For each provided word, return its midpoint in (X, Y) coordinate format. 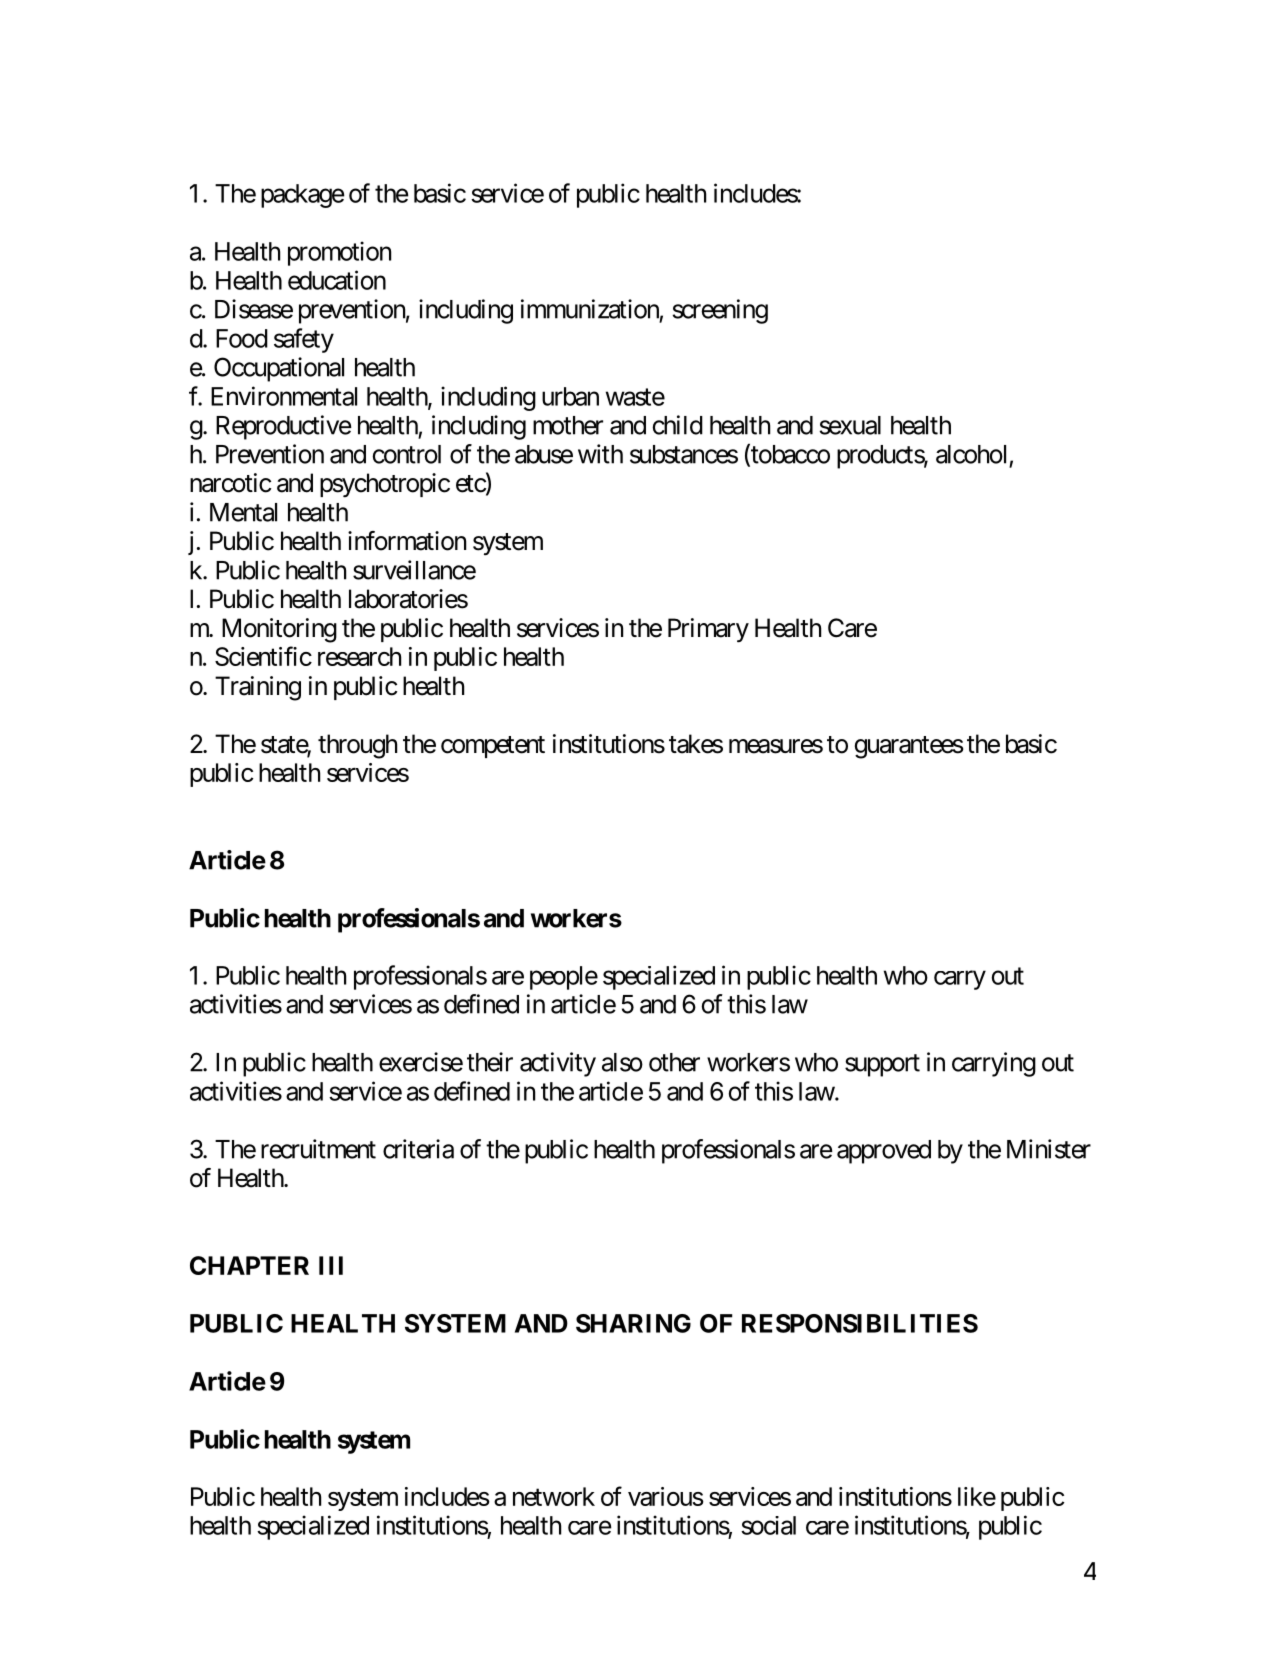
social (768, 1525)
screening (720, 311)
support (882, 1065)
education (337, 280)
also (622, 1062)
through (357, 746)
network (554, 1496)
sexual (850, 425)
